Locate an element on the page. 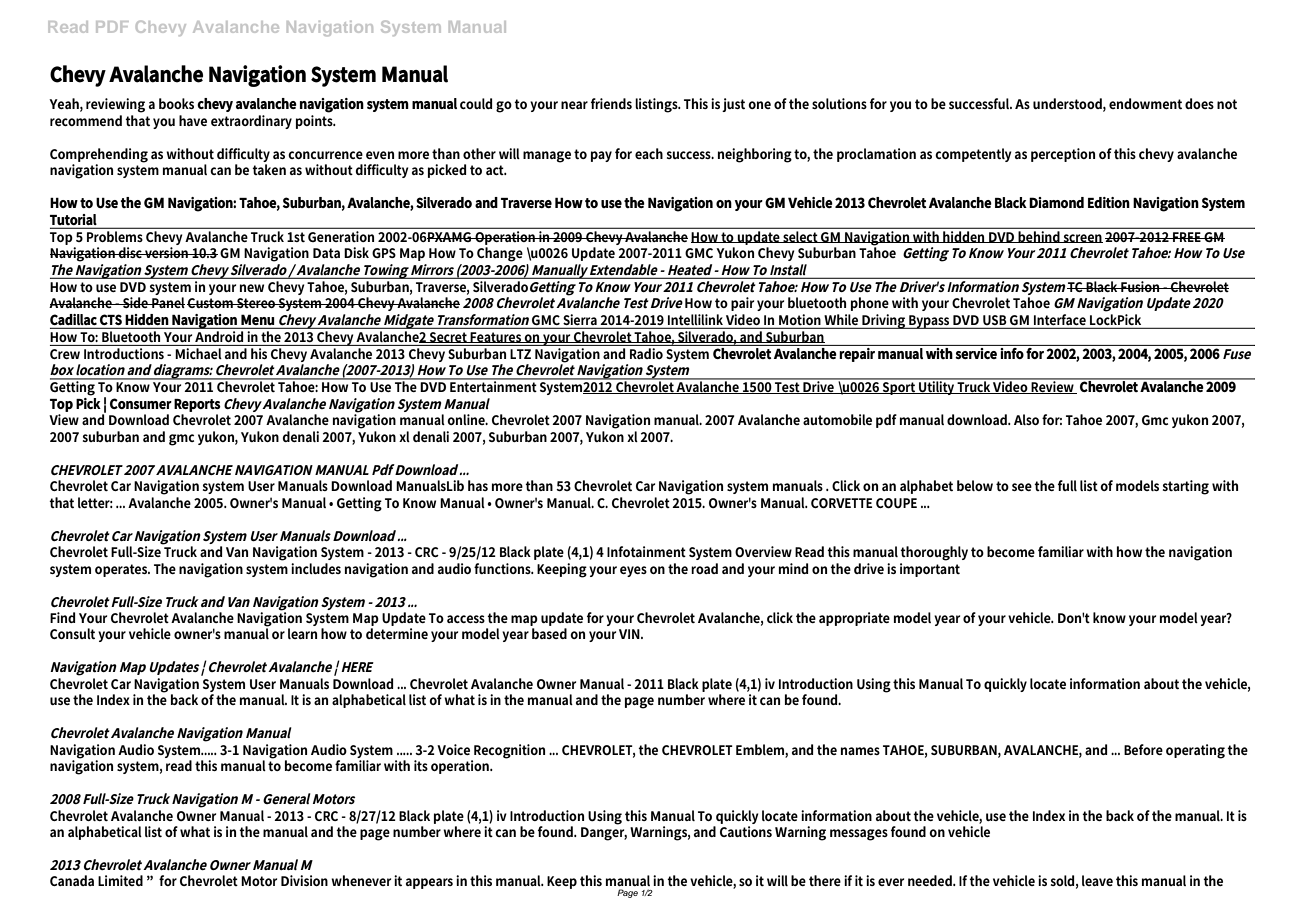 This image has width=1308, height=924. each is located at coordinates (649, 153).
